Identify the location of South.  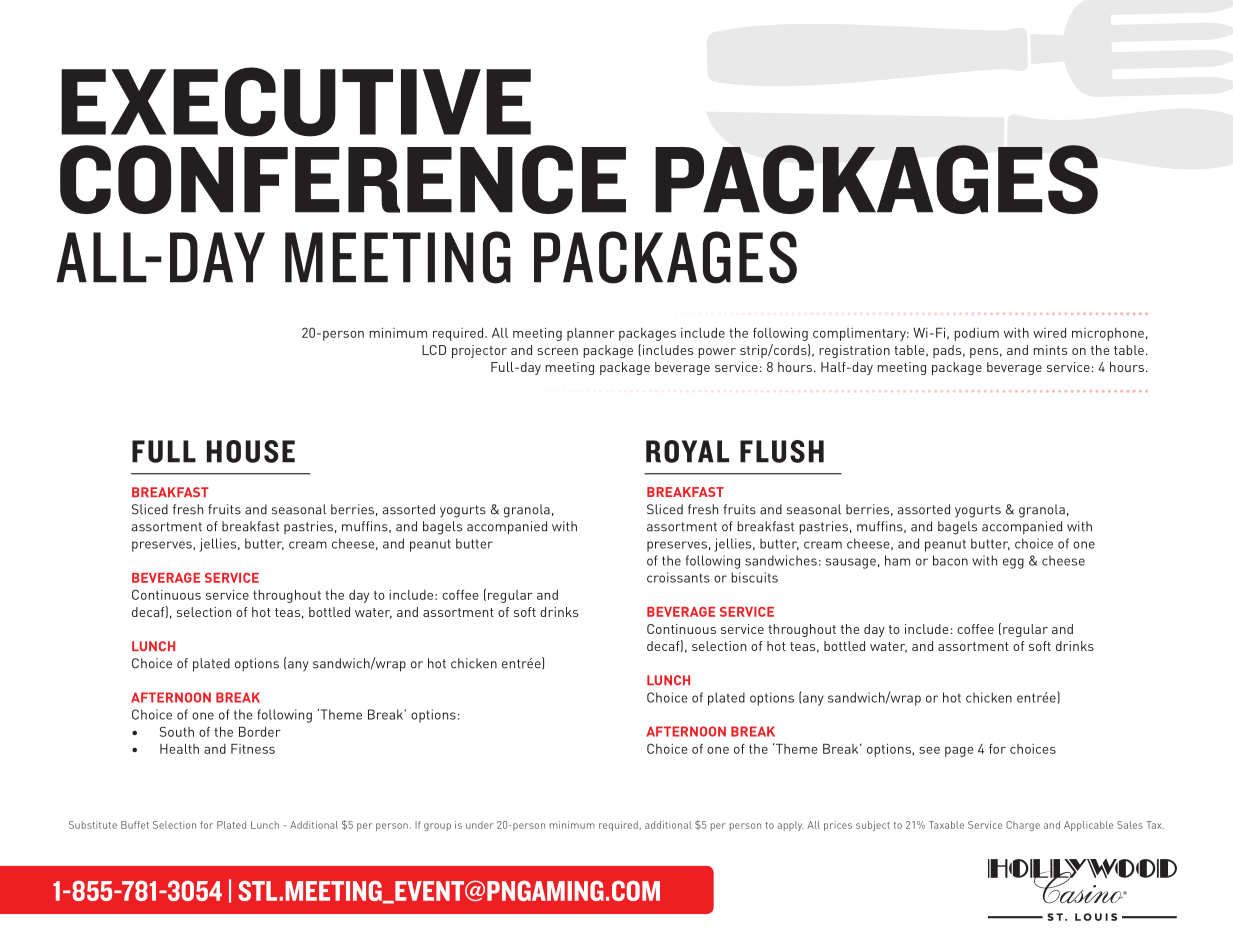
(177, 731).
